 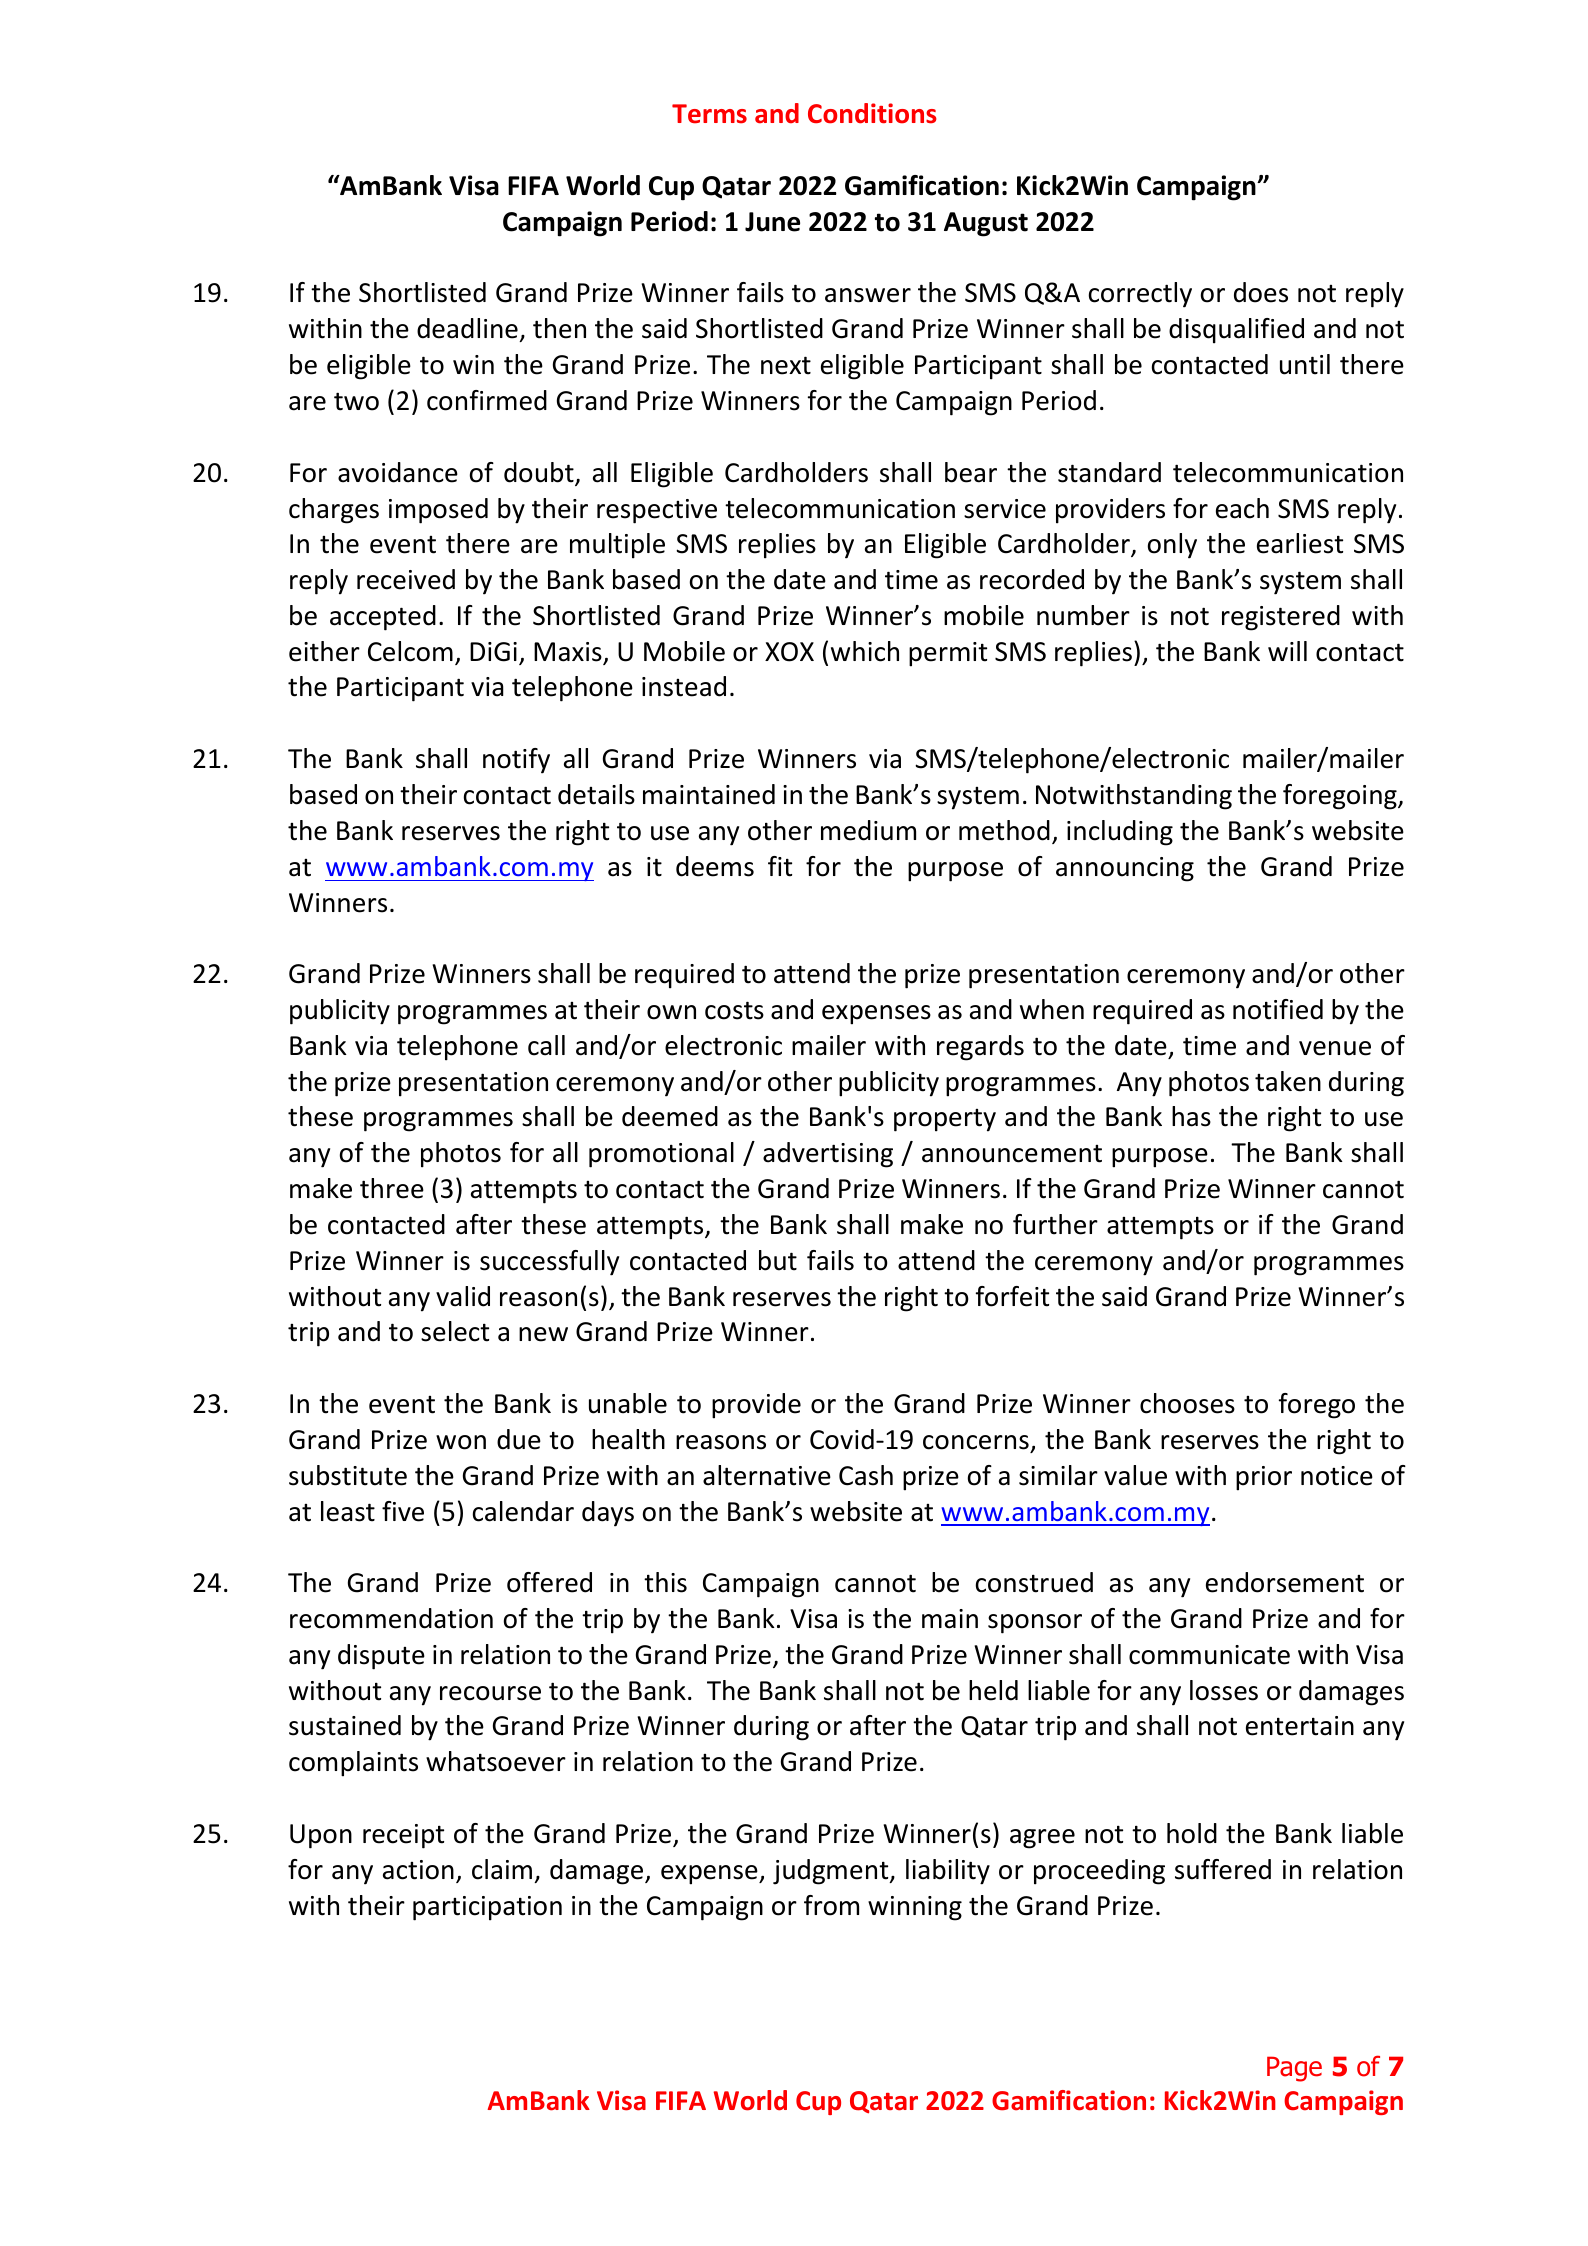 I want to click on which, so click(x=865, y=651).
